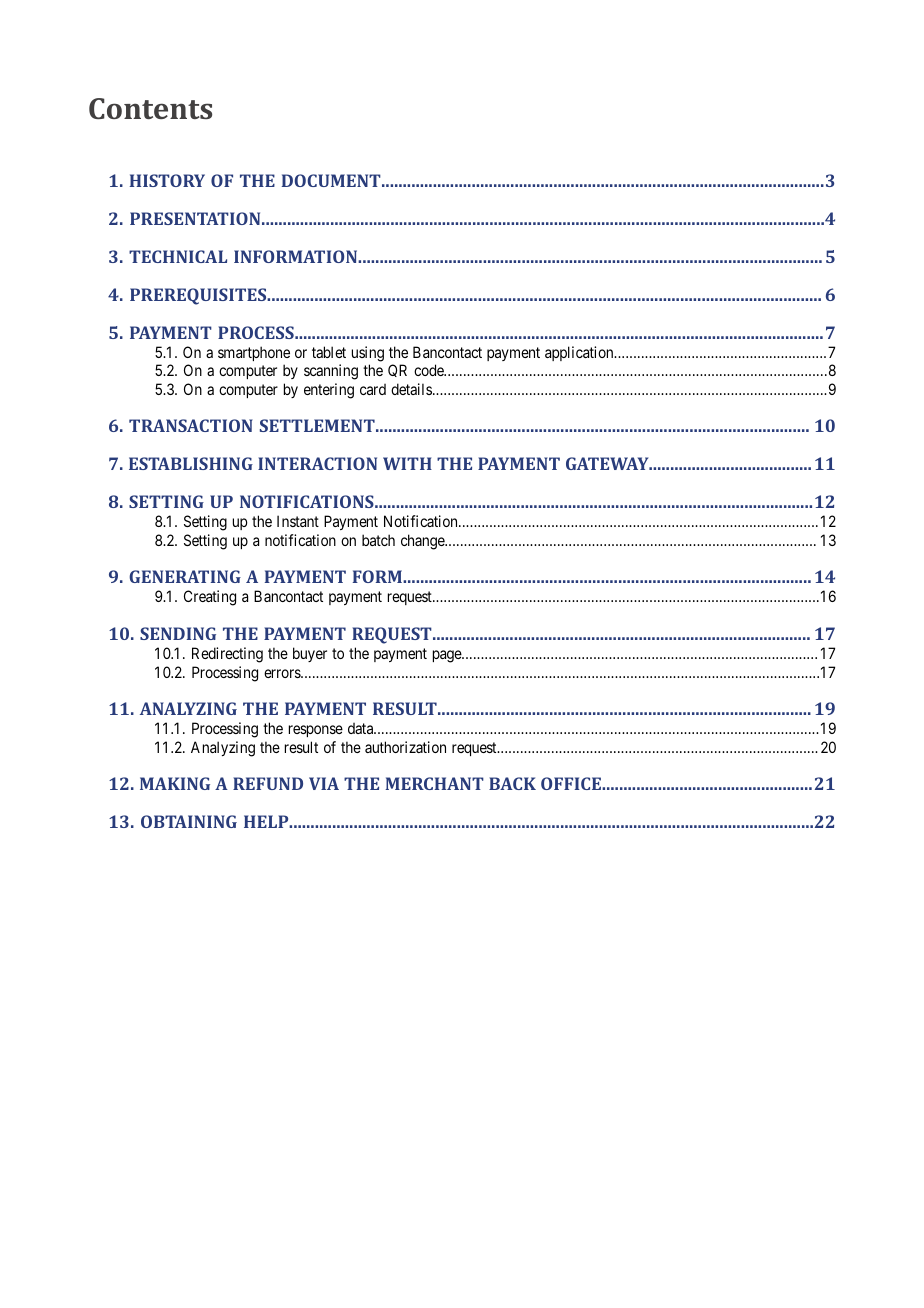  I want to click on card, so click(373, 389).
